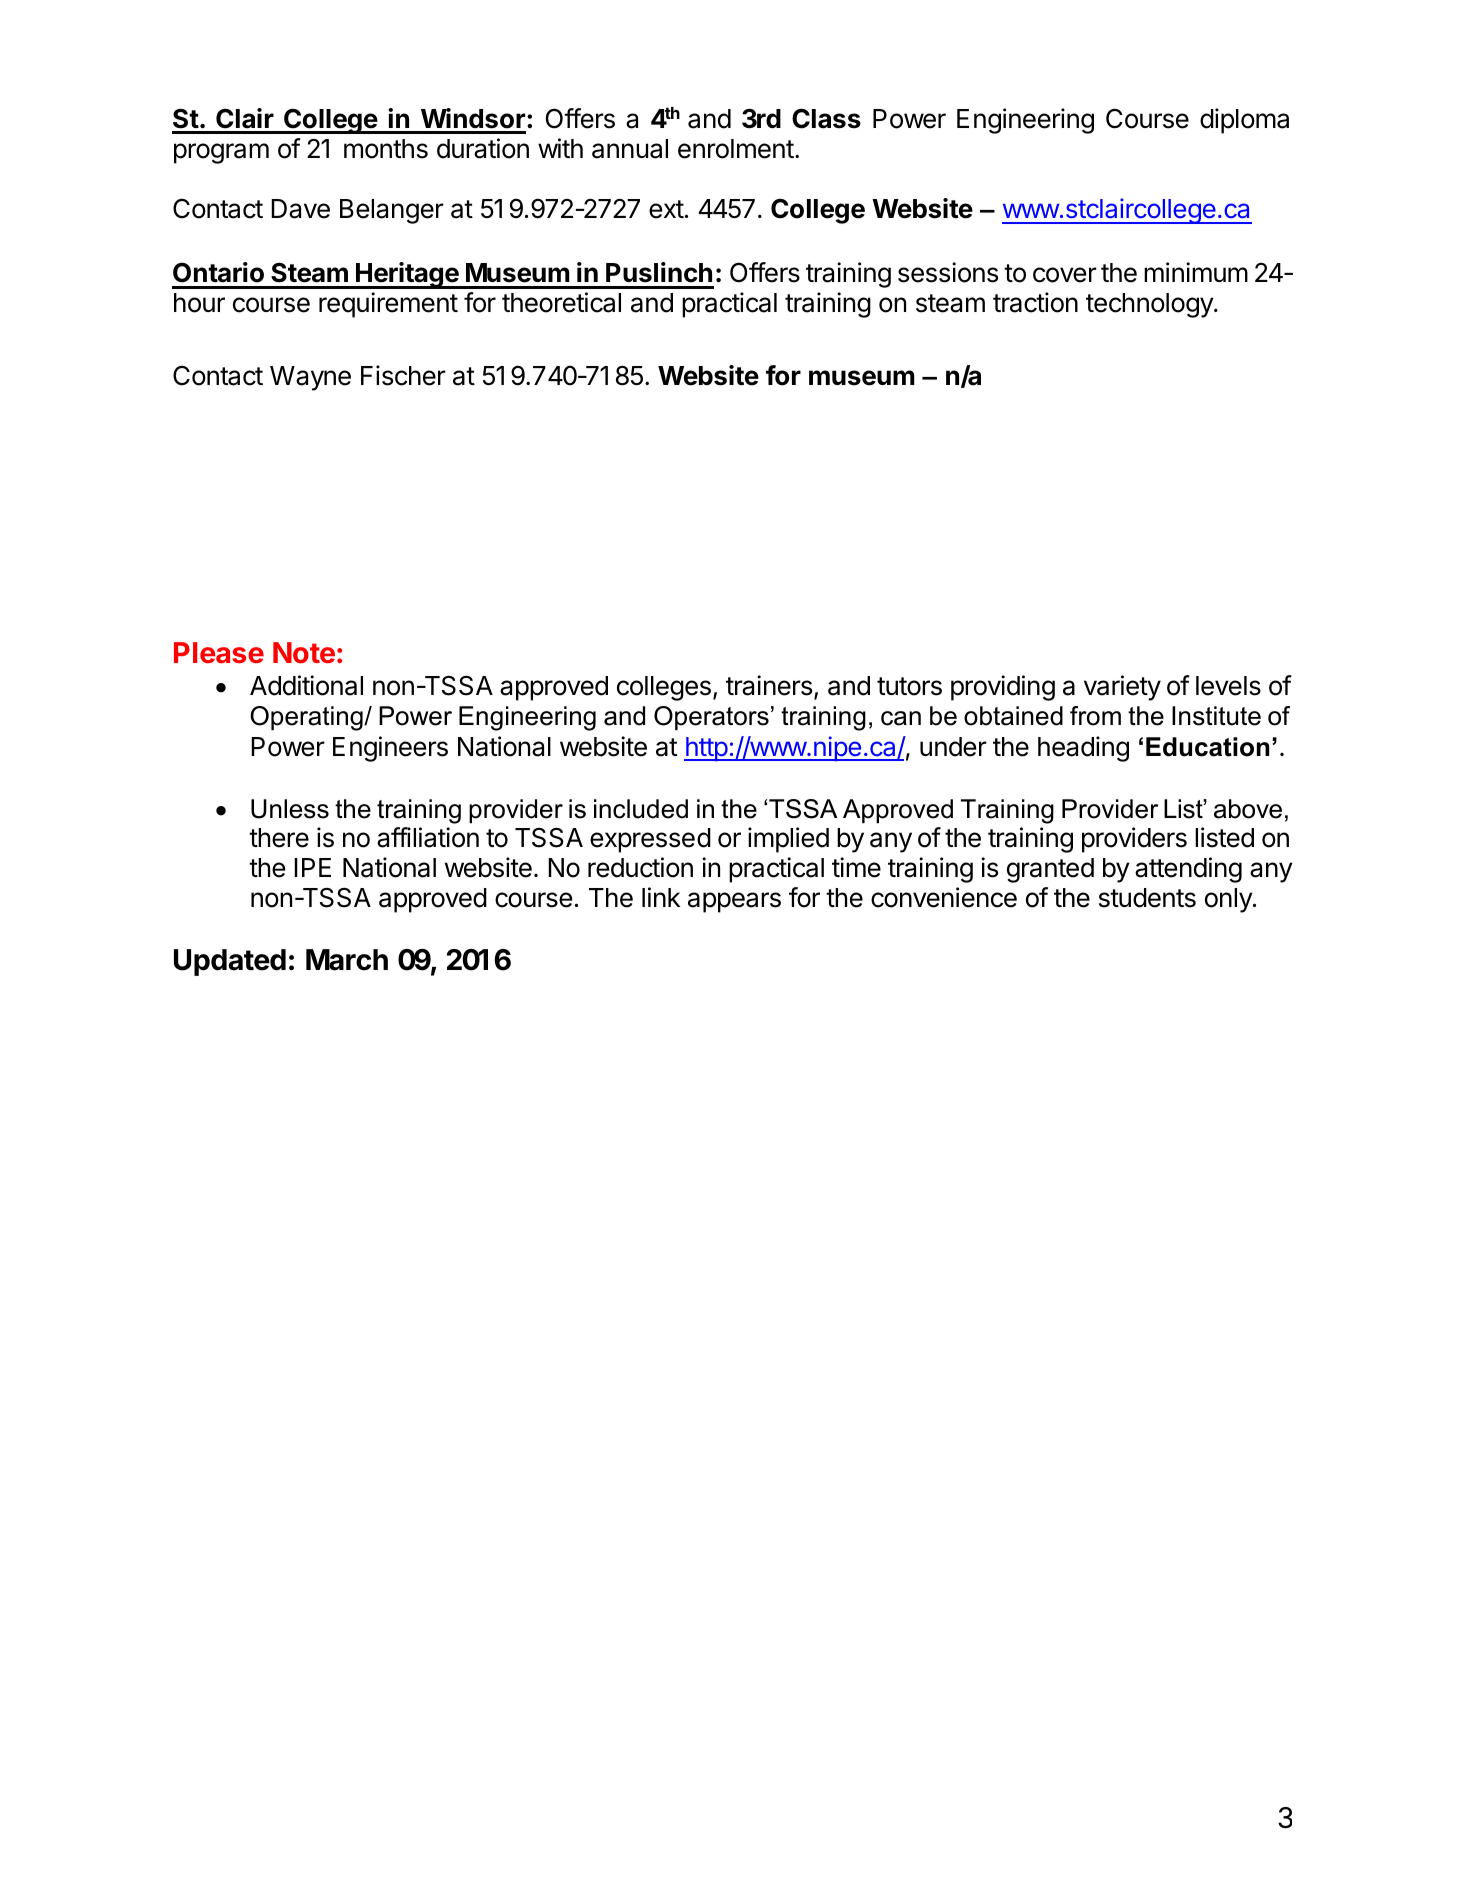 The width and height of the screenshot is (1463, 1893). Describe the element at coordinates (386, 149) in the screenshot. I see `months` at that location.
